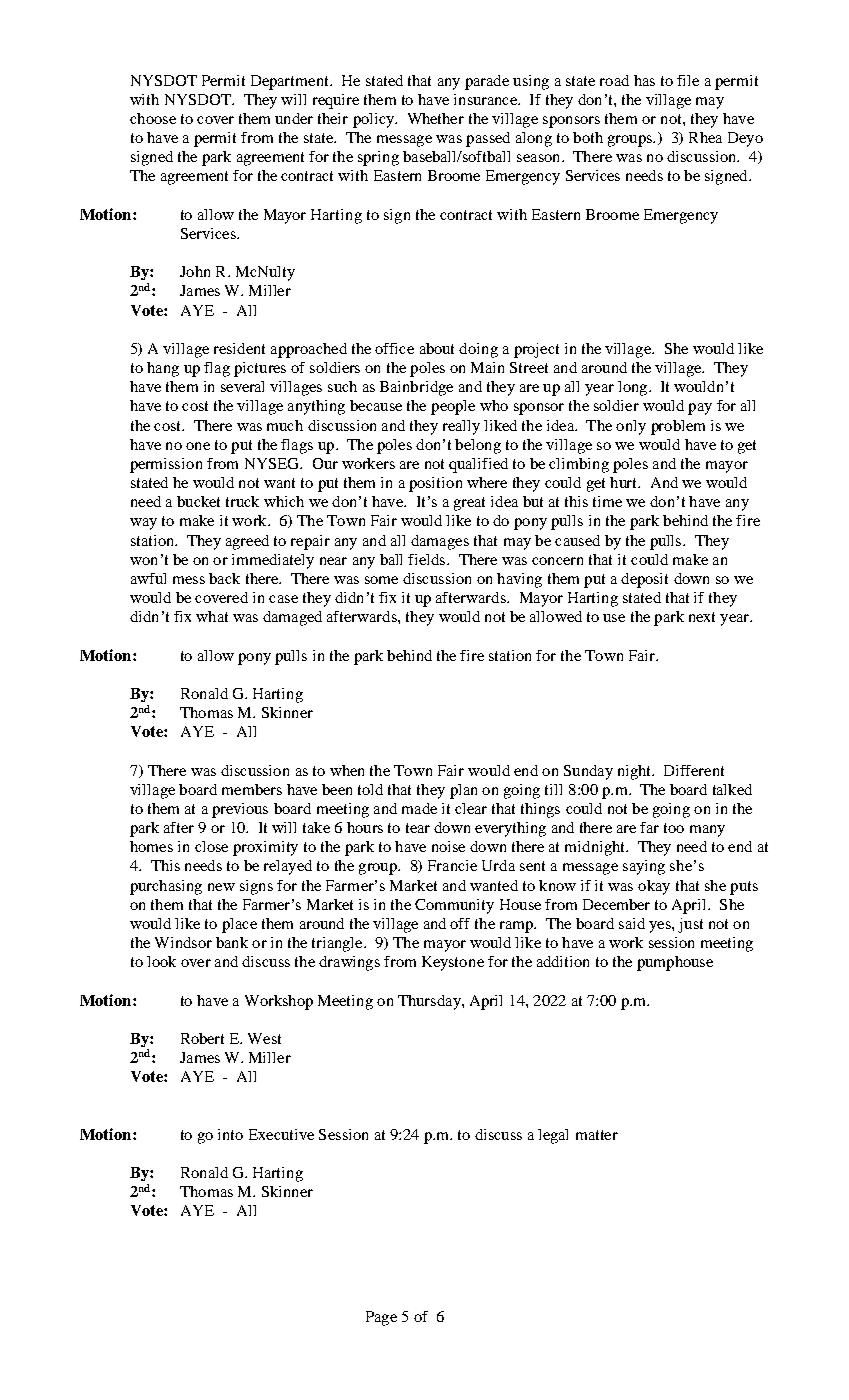  Describe the element at coordinates (625, 482) in the screenshot. I see `hurt` at that location.
